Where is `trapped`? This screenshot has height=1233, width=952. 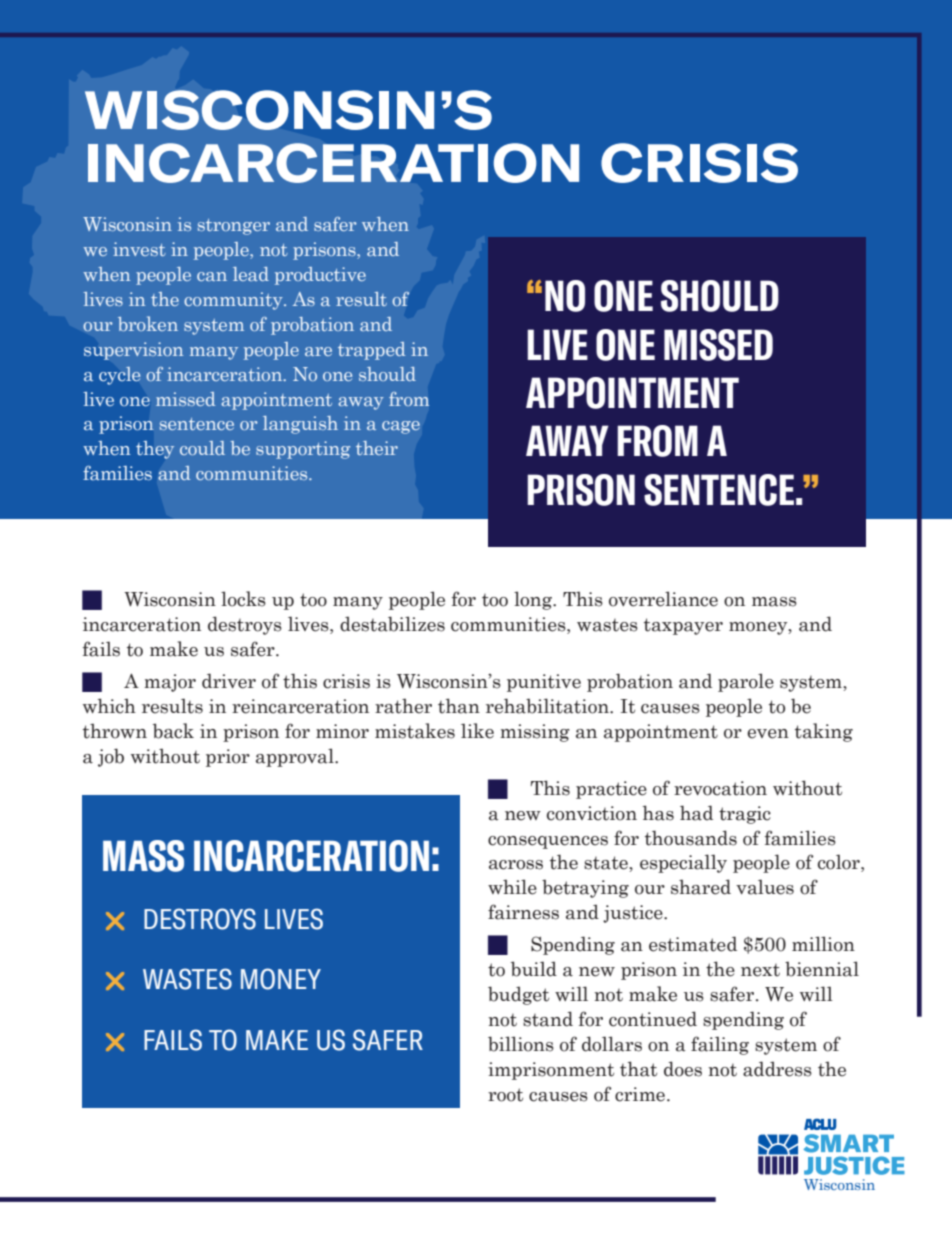 trapped is located at coordinates (372, 351).
